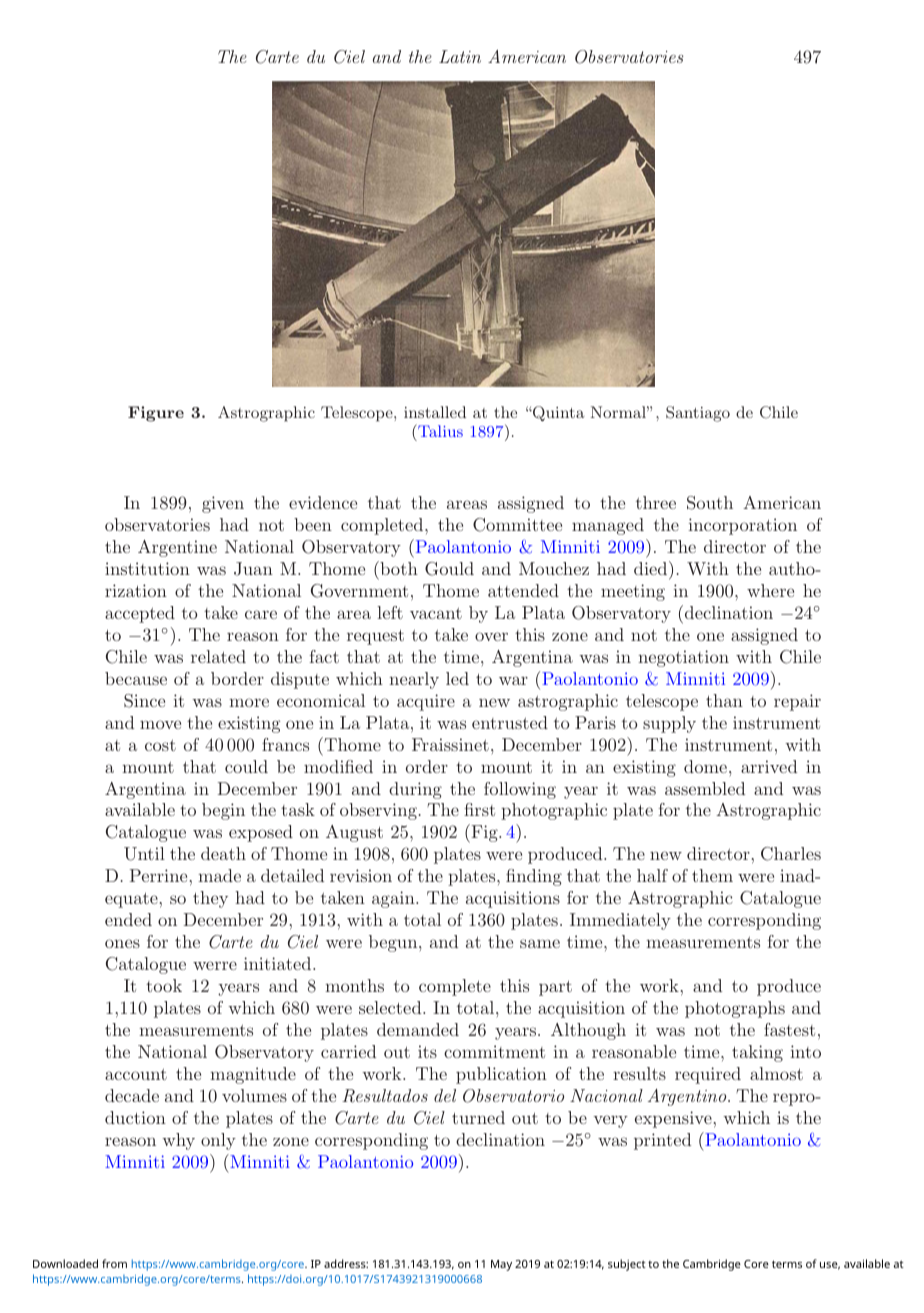 The image size is (924, 1313). I want to click on photographs, so click(735, 1009).
